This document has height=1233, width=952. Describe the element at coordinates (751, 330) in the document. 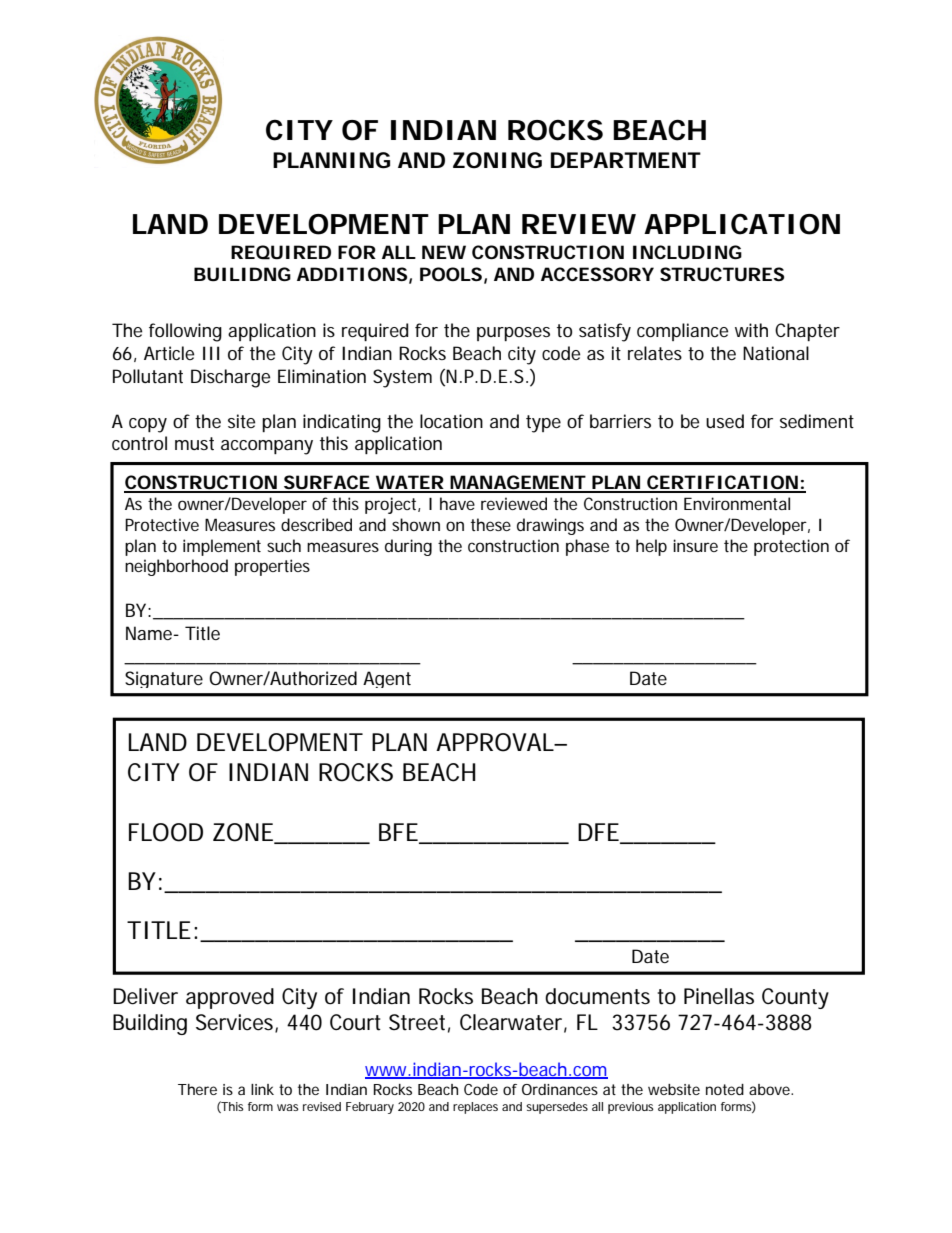

I see `with` at that location.
